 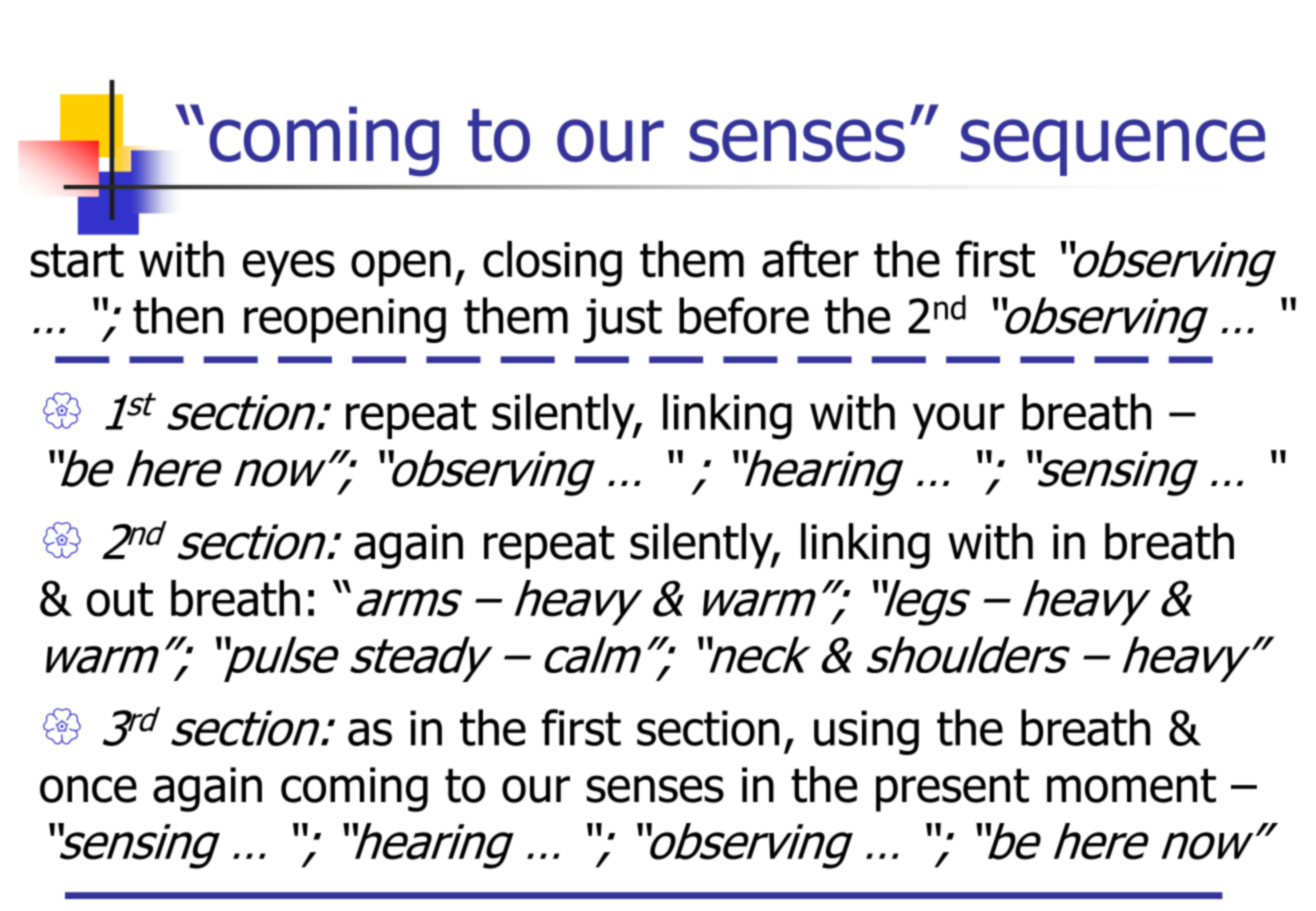 I want to click on your, so click(x=959, y=421).
